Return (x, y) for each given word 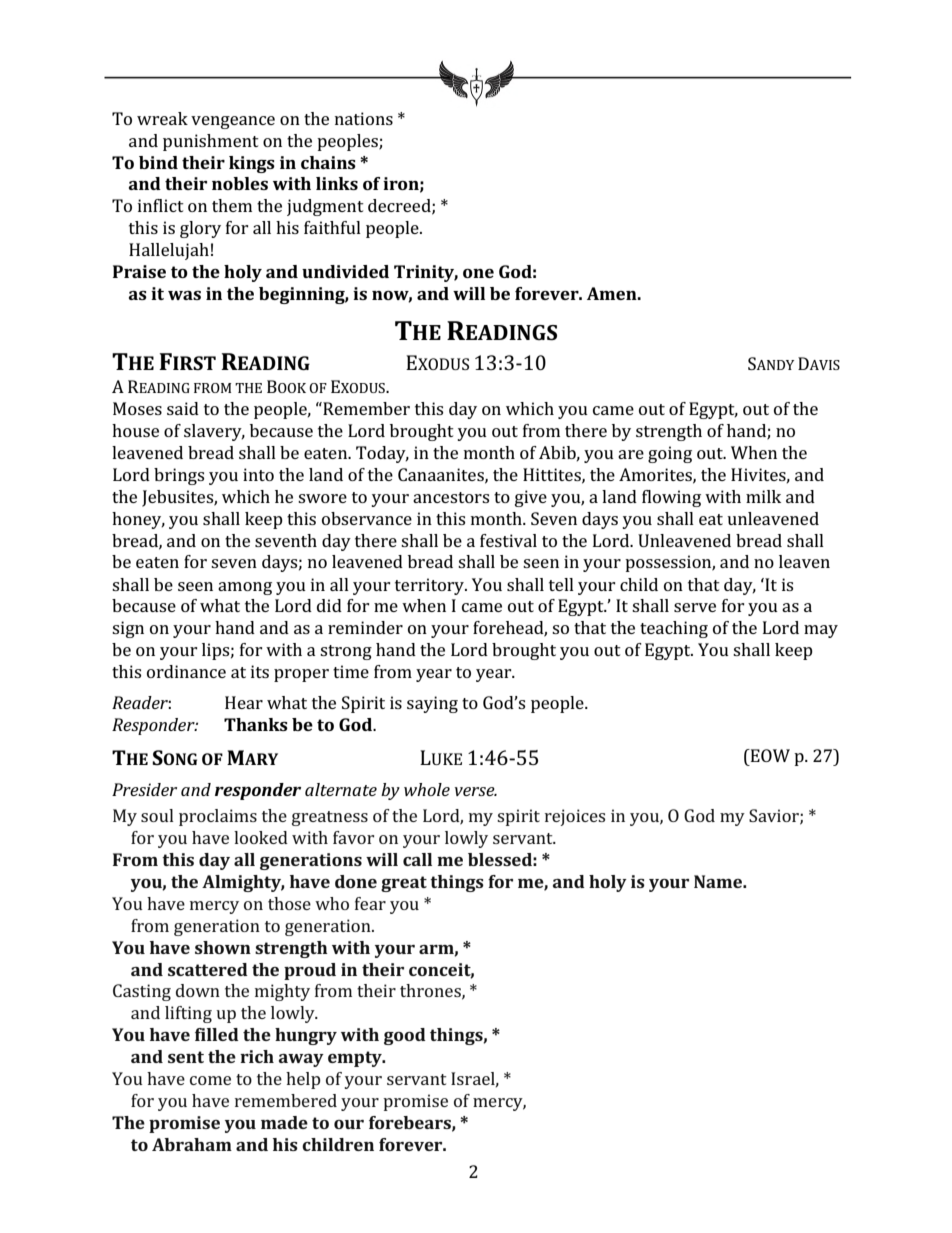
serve (695, 607)
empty (356, 1059)
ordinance (186, 671)
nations (364, 118)
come (210, 1080)
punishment (211, 142)
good (405, 1036)
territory (431, 586)
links (337, 183)
